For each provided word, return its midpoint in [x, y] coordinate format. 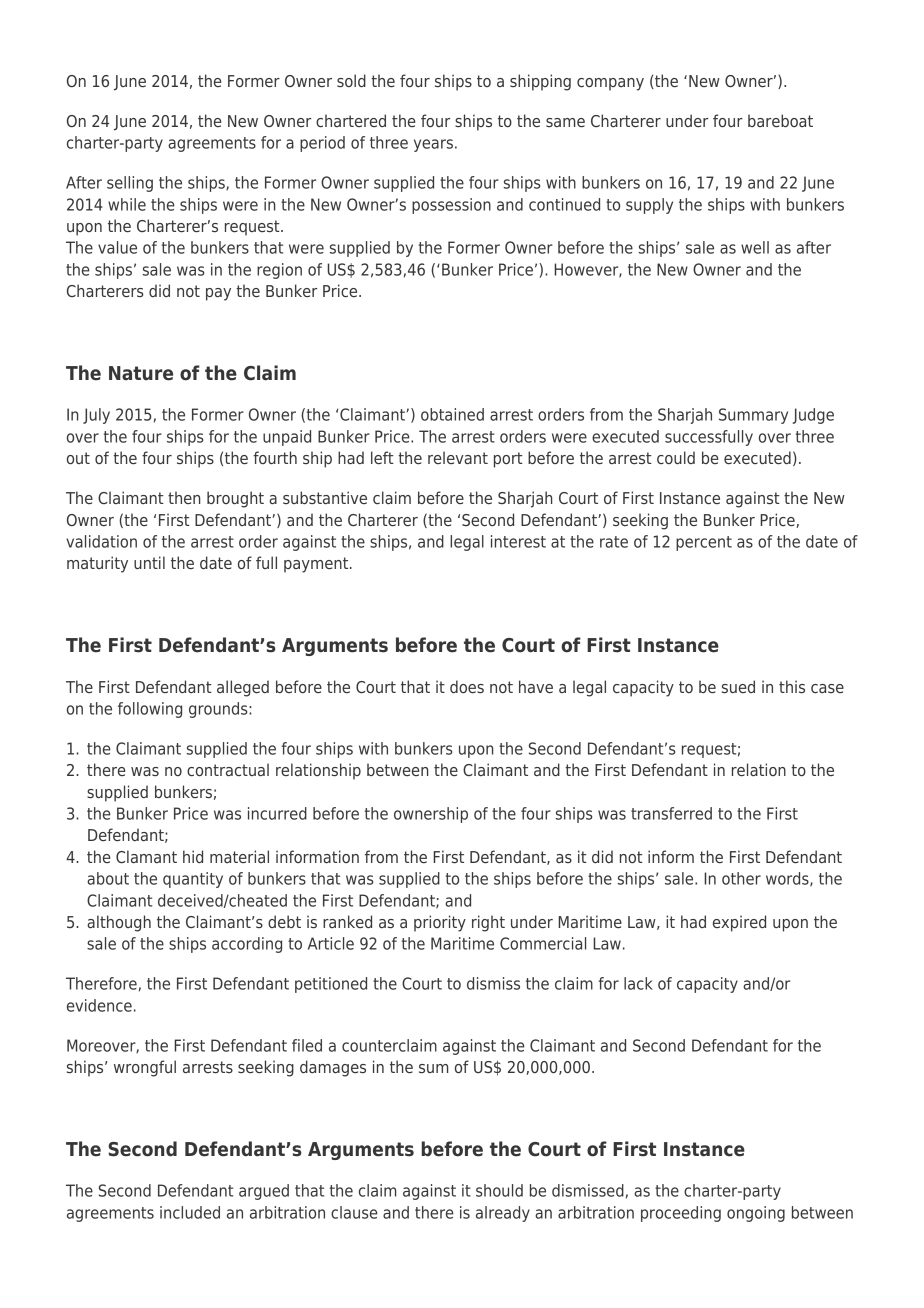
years [433, 145]
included [190, 1212]
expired [739, 923]
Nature [141, 373]
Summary [753, 416]
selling [130, 184]
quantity [193, 880]
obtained [452, 414]
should [499, 1190]
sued [738, 686]
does [467, 686]
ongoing [756, 1214]
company [610, 84]
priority [440, 923]
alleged [243, 688]
